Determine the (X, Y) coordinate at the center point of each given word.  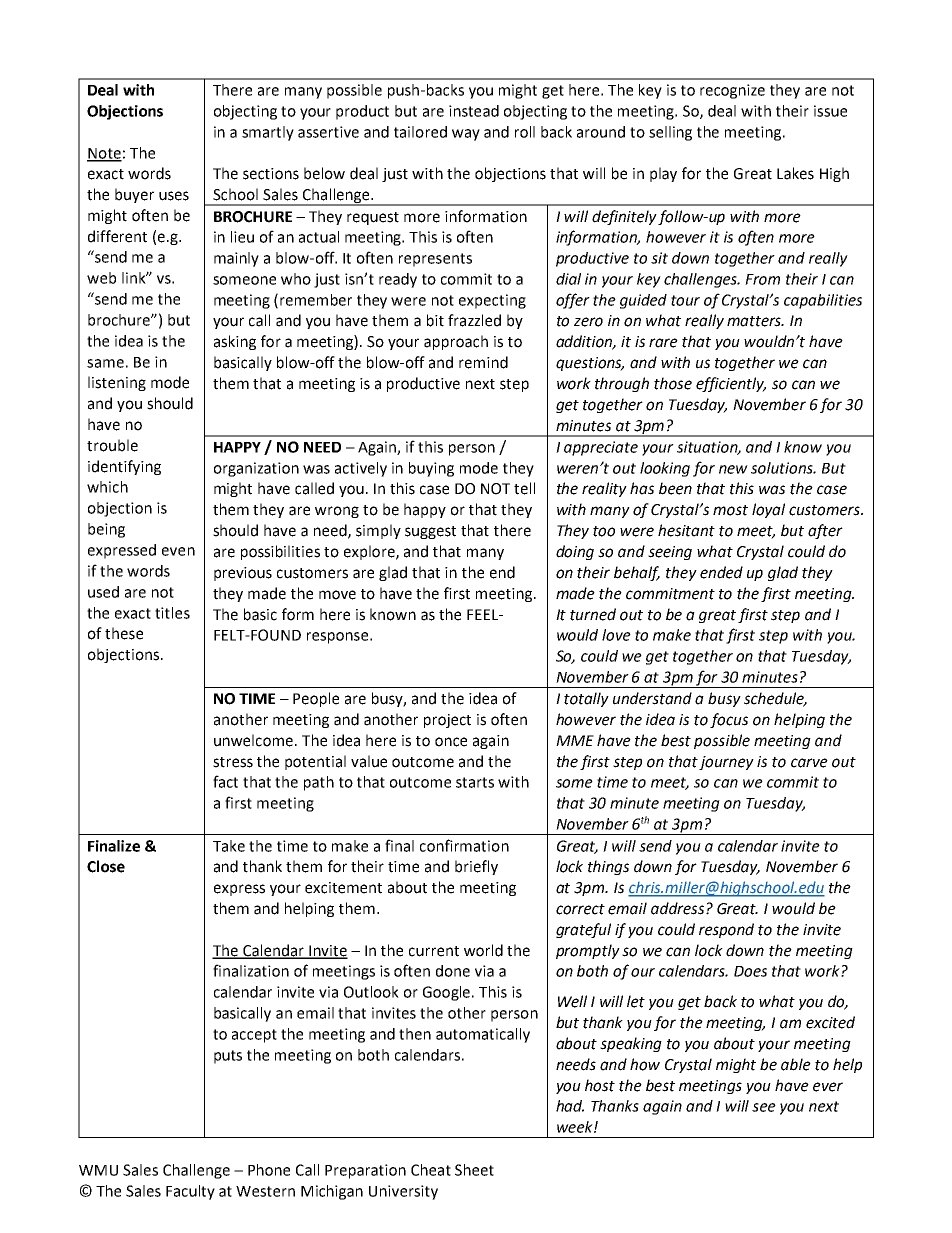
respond (726, 930)
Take (229, 846)
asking (235, 342)
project (447, 721)
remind (483, 362)
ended (721, 572)
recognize (732, 91)
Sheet (474, 1170)
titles (172, 613)
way (466, 135)
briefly (476, 867)
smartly (268, 133)
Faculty (190, 1192)
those (673, 383)
